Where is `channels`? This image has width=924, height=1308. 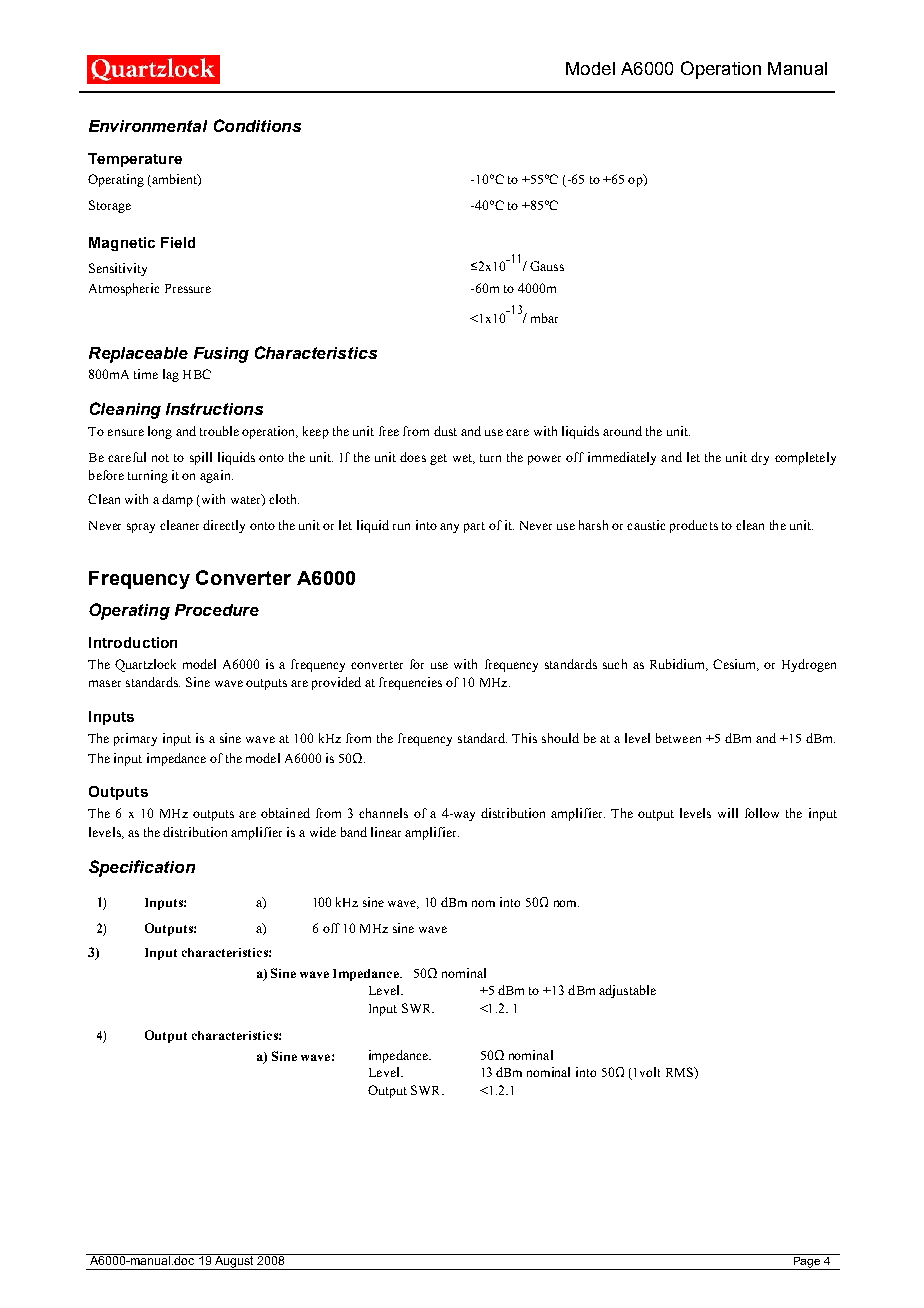 channels is located at coordinates (383, 813).
